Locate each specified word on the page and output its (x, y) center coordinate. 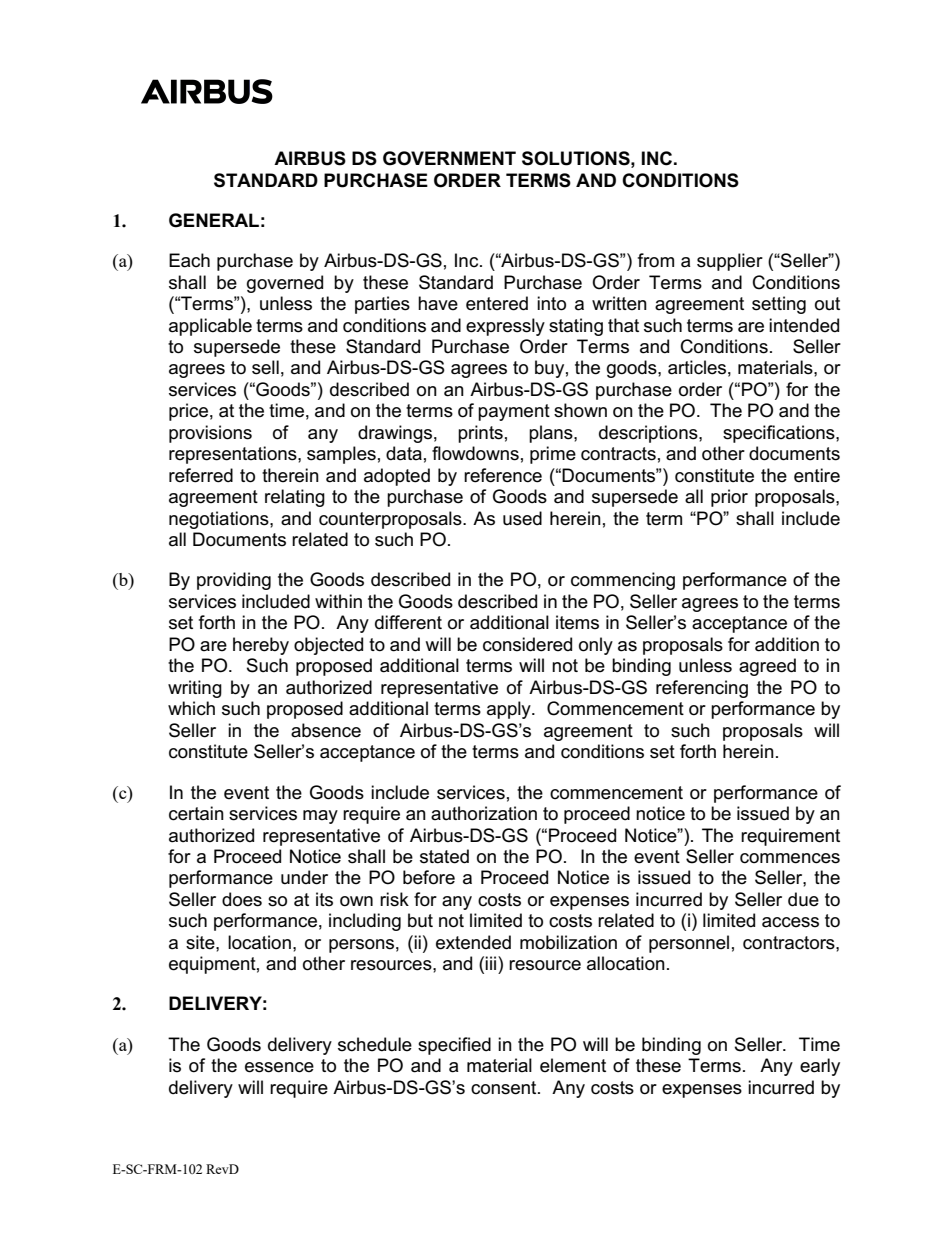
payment (514, 412)
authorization (484, 813)
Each (189, 260)
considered (527, 644)
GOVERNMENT (449, 158)
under (304, 877)
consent (505, 1088)
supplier (730, 262)
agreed (767, 667)
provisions (210, 434)
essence (279, 1067)
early (820, 1067)
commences (790, 858)
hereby (261, 646)
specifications (780, 434)
